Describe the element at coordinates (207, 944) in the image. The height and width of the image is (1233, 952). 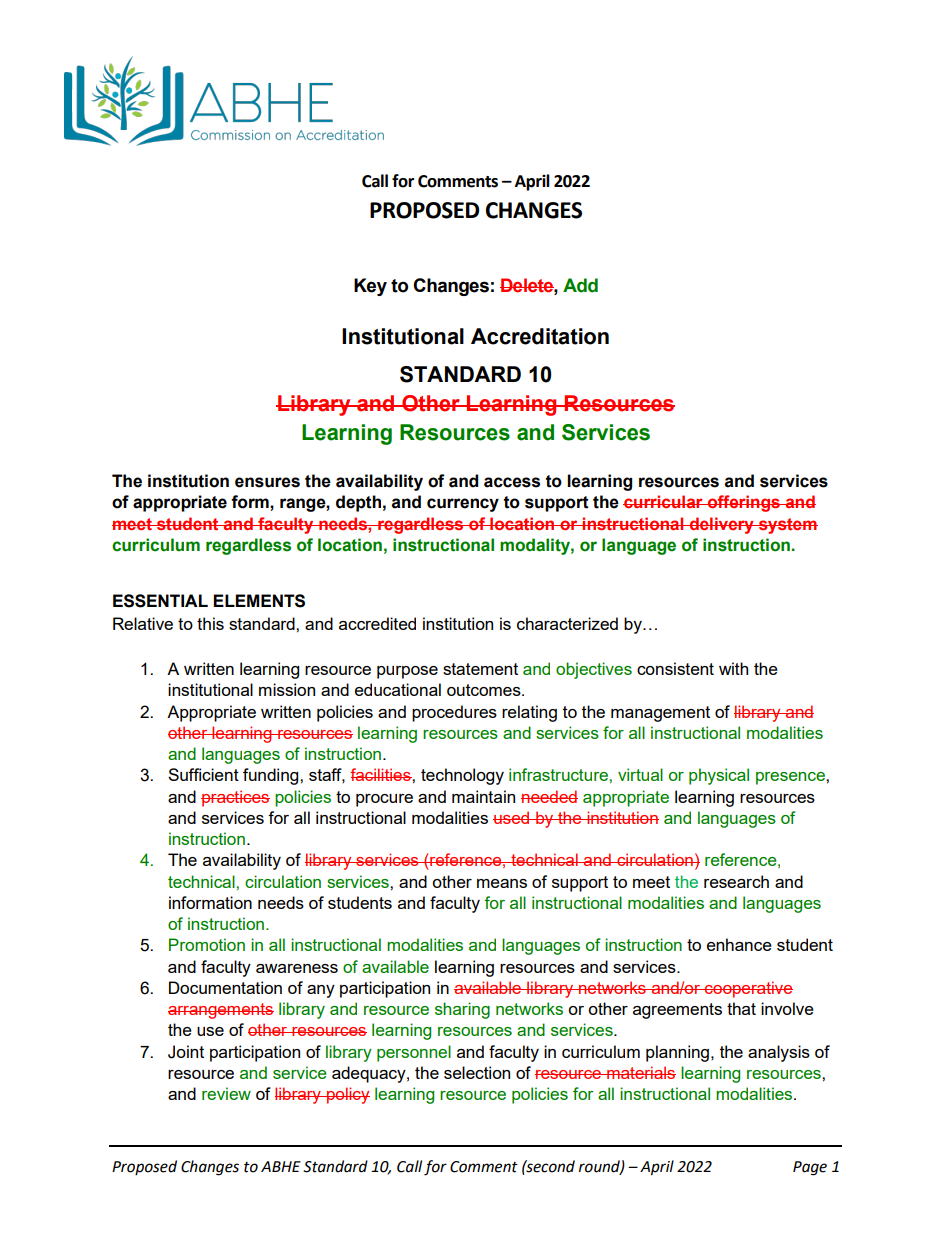
I see `Promotion` at that location.
